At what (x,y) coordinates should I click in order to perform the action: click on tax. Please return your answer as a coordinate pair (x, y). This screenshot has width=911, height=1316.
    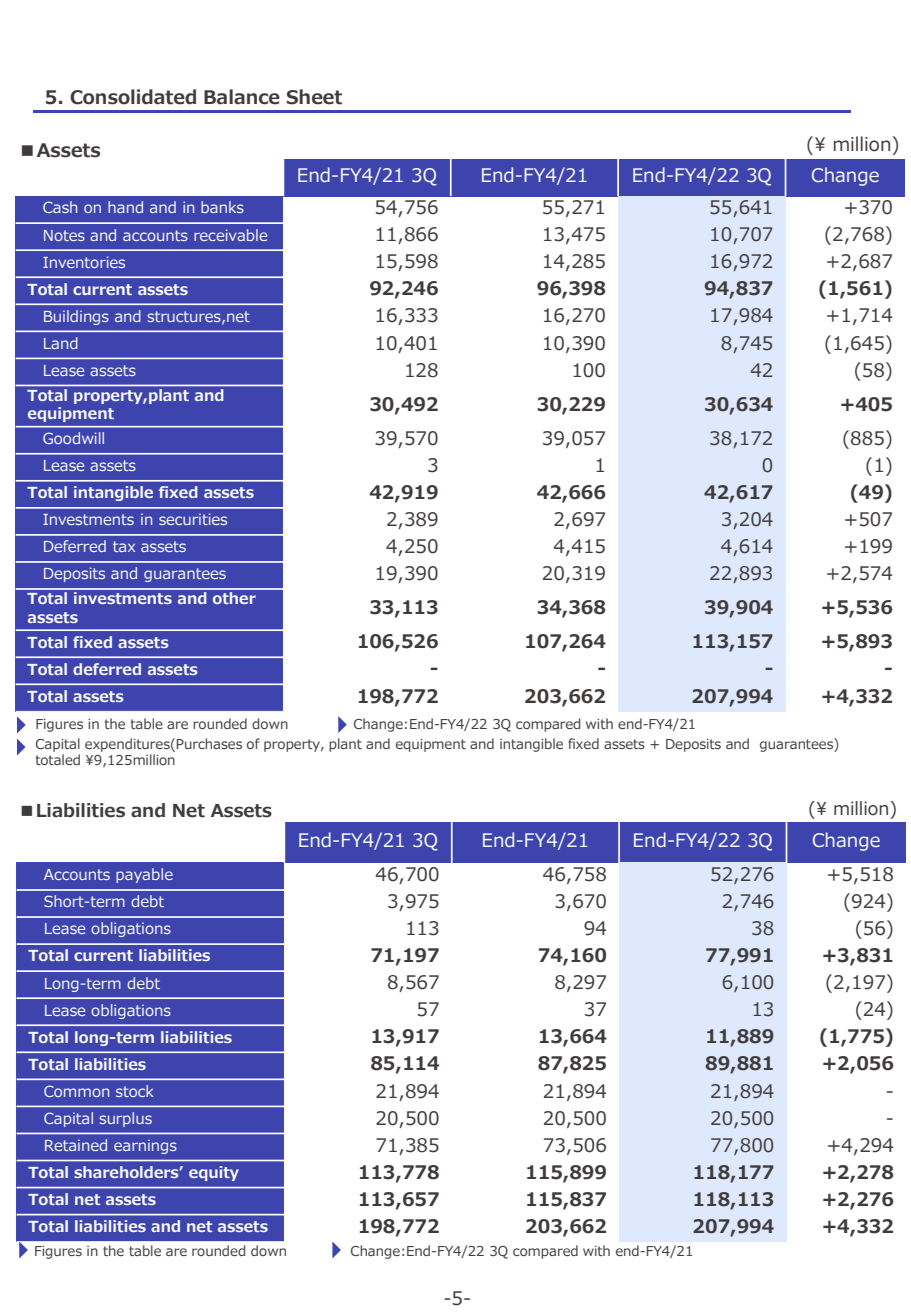
    Looking at the image, I should click on (124, 546).
